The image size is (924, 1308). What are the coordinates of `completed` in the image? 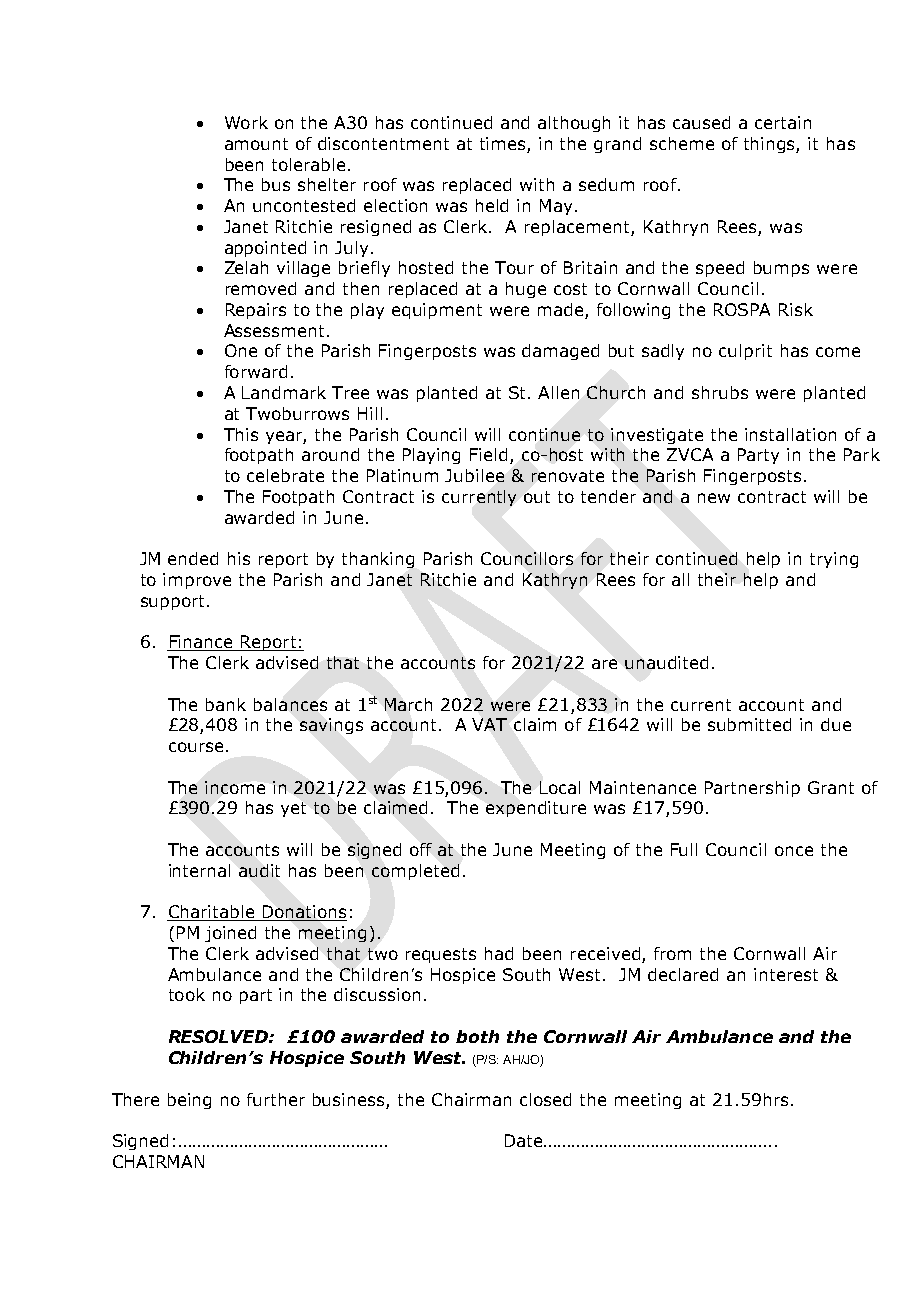 It's located at (415, 872).
